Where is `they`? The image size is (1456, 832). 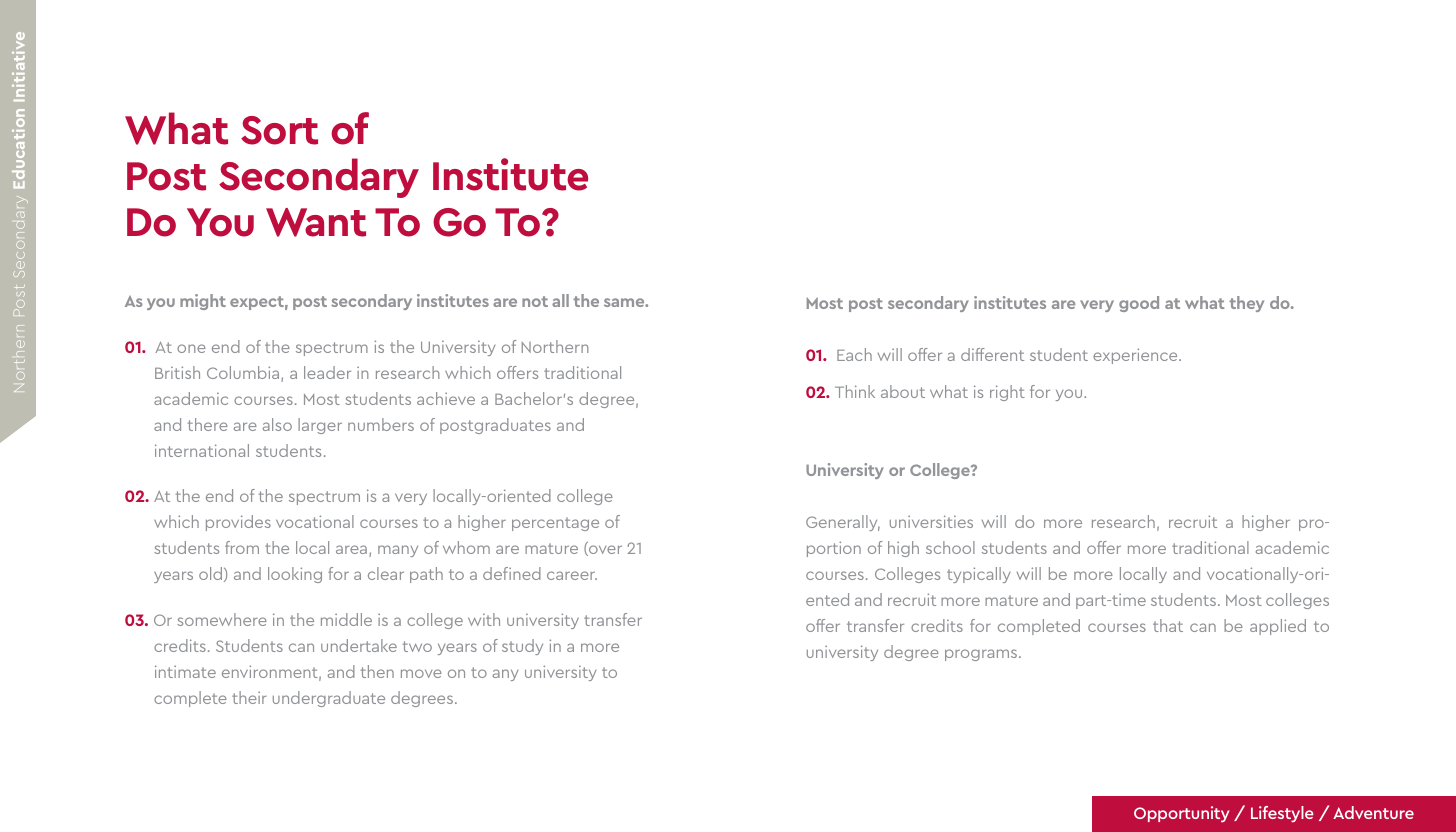 they is located at coordinates (1246, 304).
